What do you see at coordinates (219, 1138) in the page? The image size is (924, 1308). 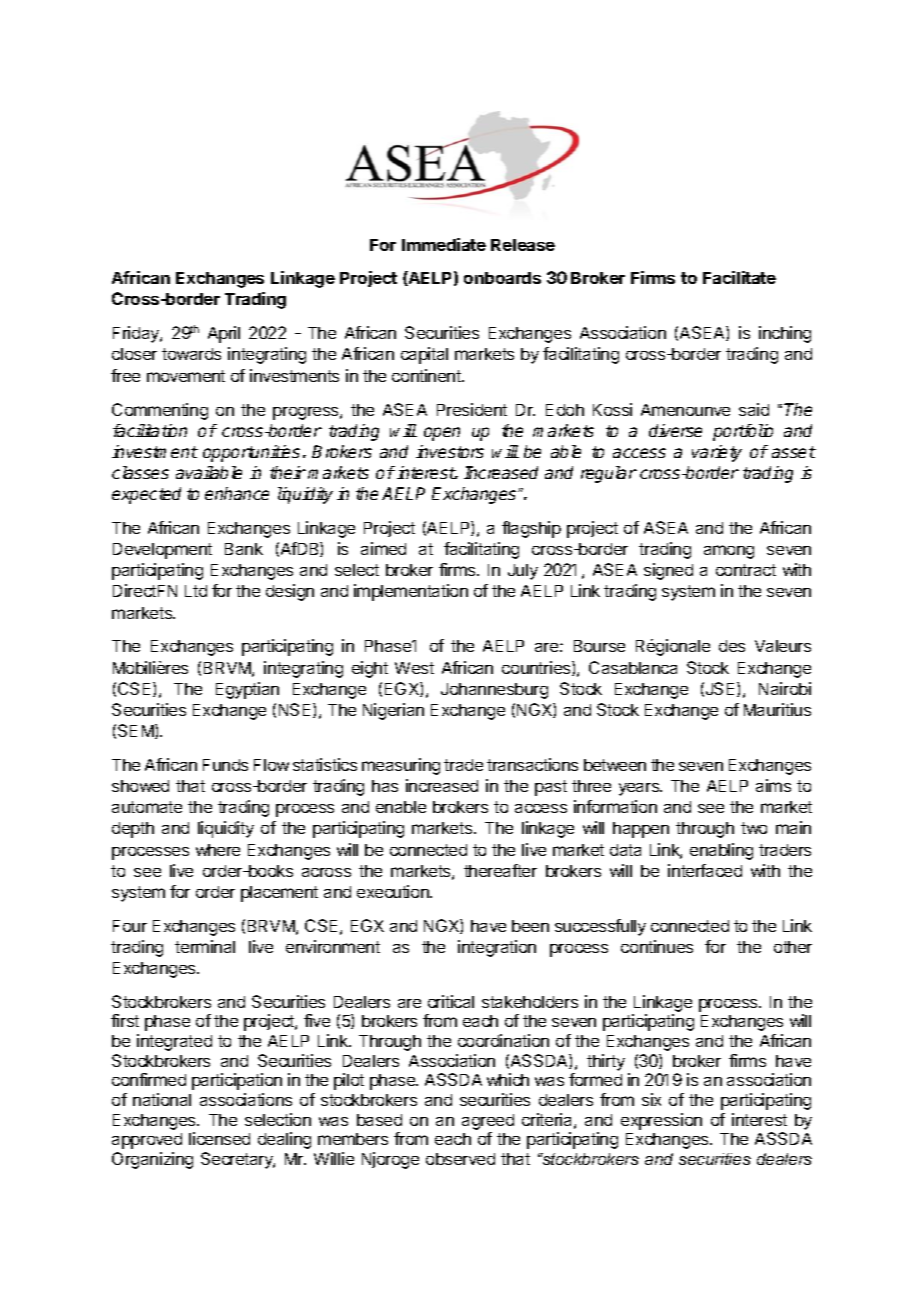 I see `licensed` at bounding box center [219, 1138].
